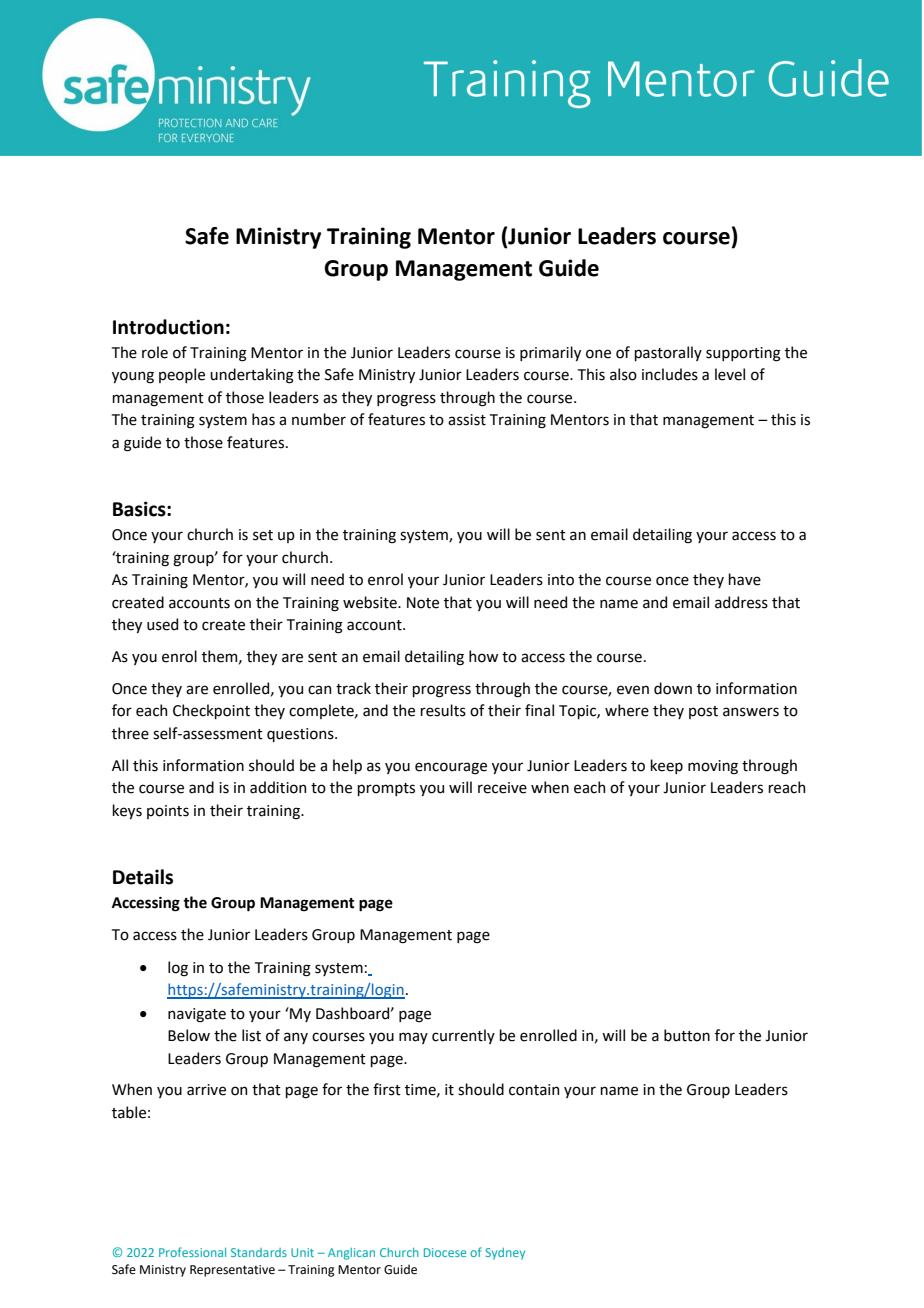 This page has height=1308, width=924. Describe the element at coordinates (192, 1252) in the page. I see `Professional` at that location.
